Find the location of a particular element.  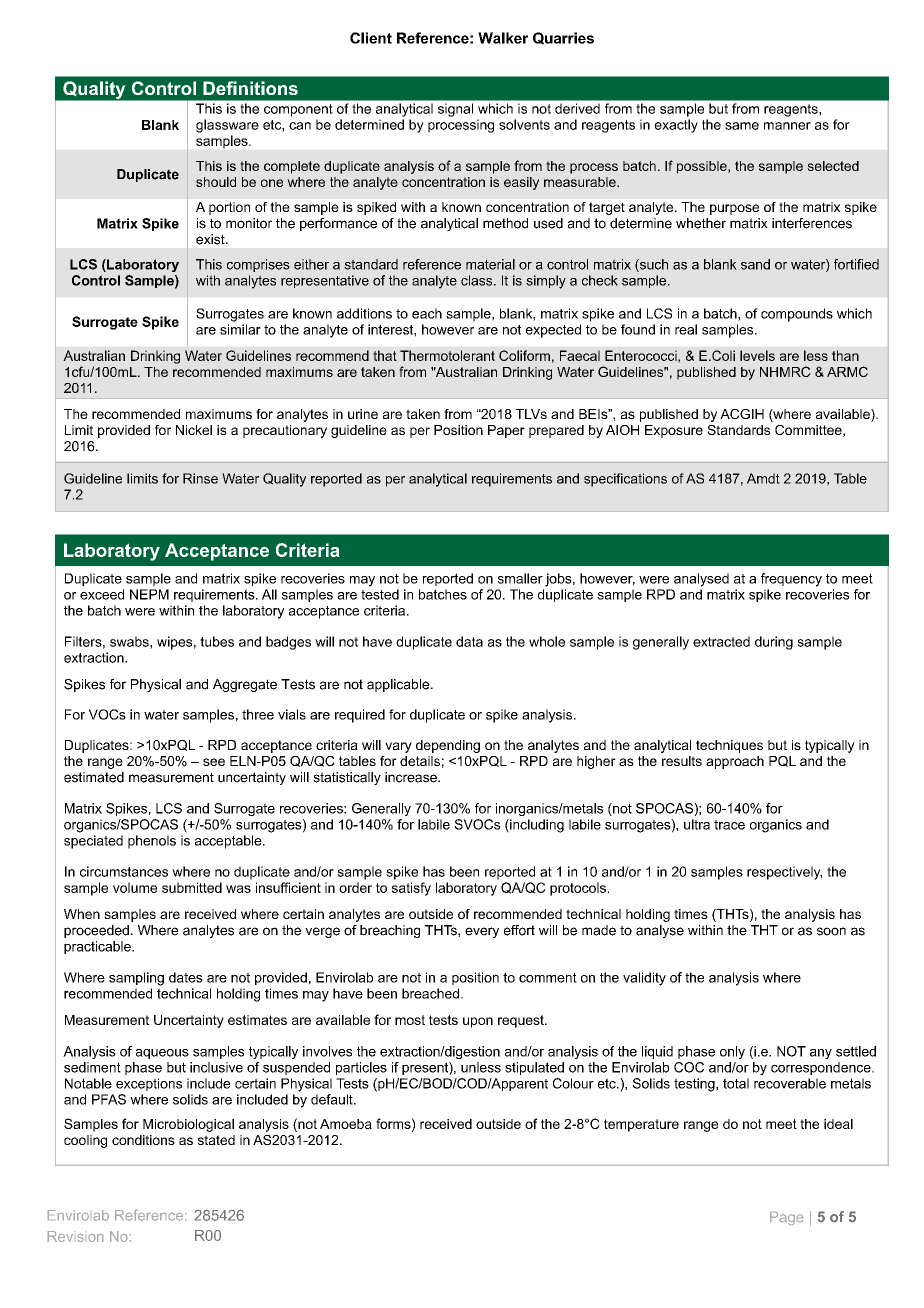

every is located at coordinates (482, 932).
